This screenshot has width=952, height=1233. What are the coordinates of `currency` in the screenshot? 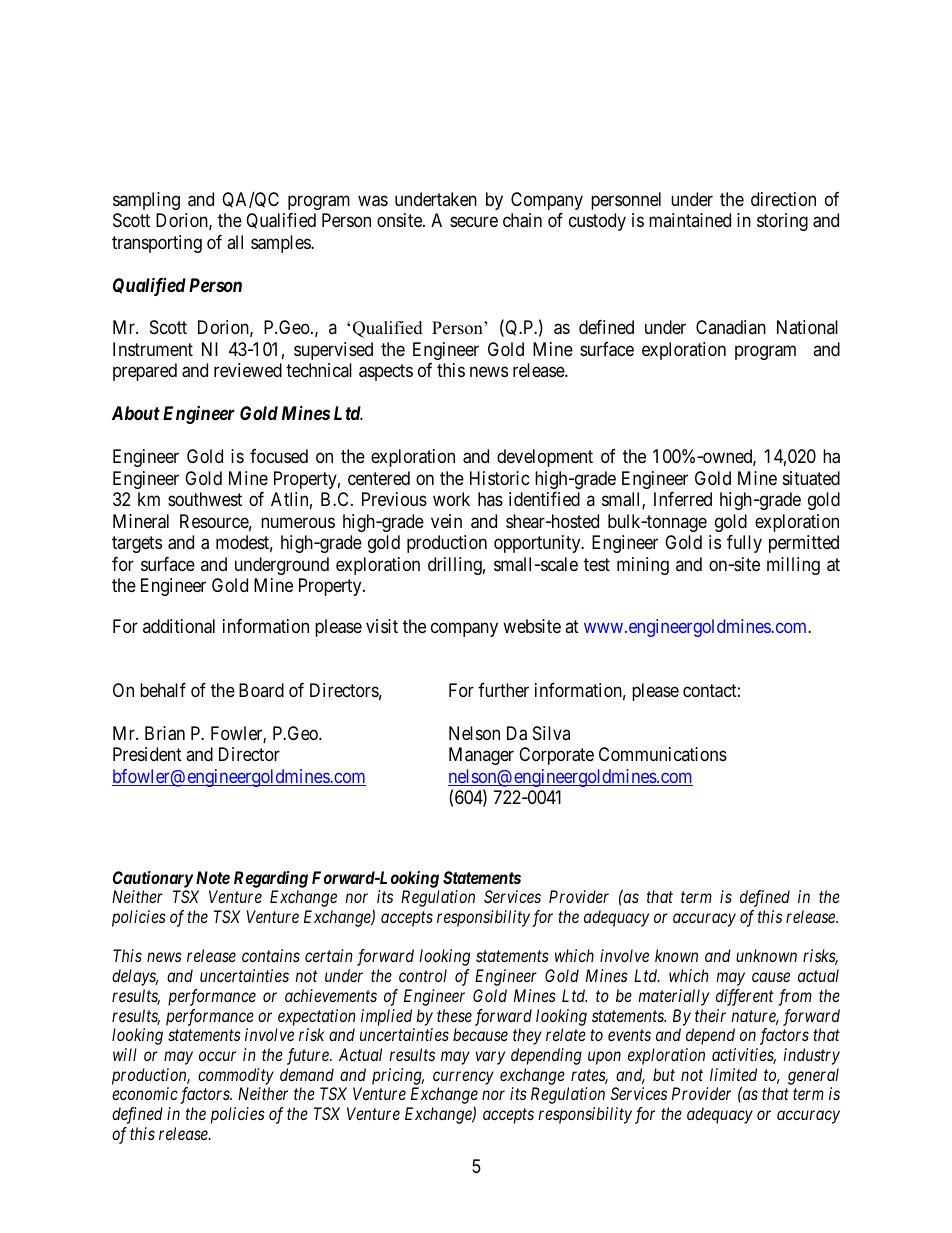 It's located at (463, 1078).
